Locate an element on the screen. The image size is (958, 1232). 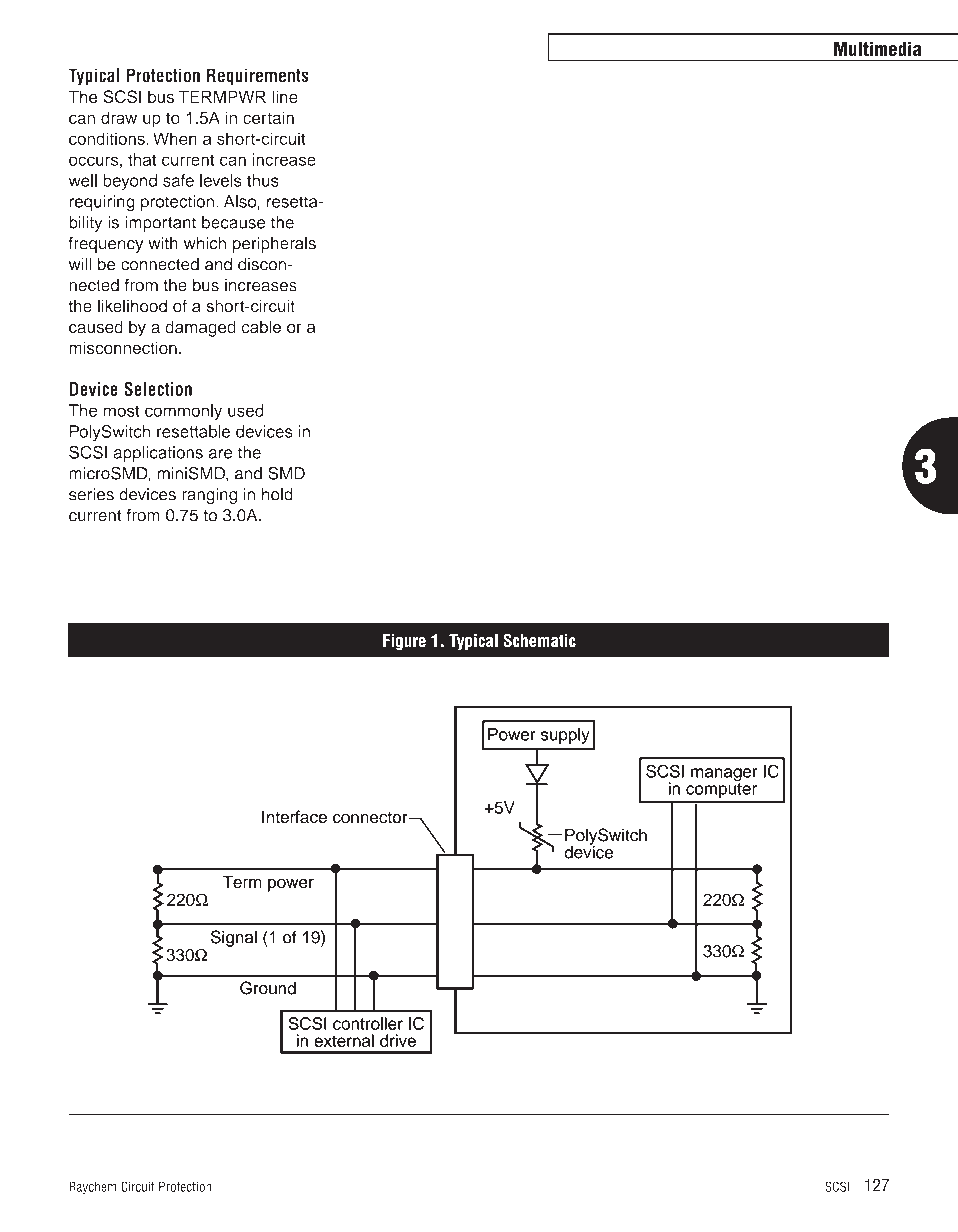
drive is located at coordinates (398, 1040).
